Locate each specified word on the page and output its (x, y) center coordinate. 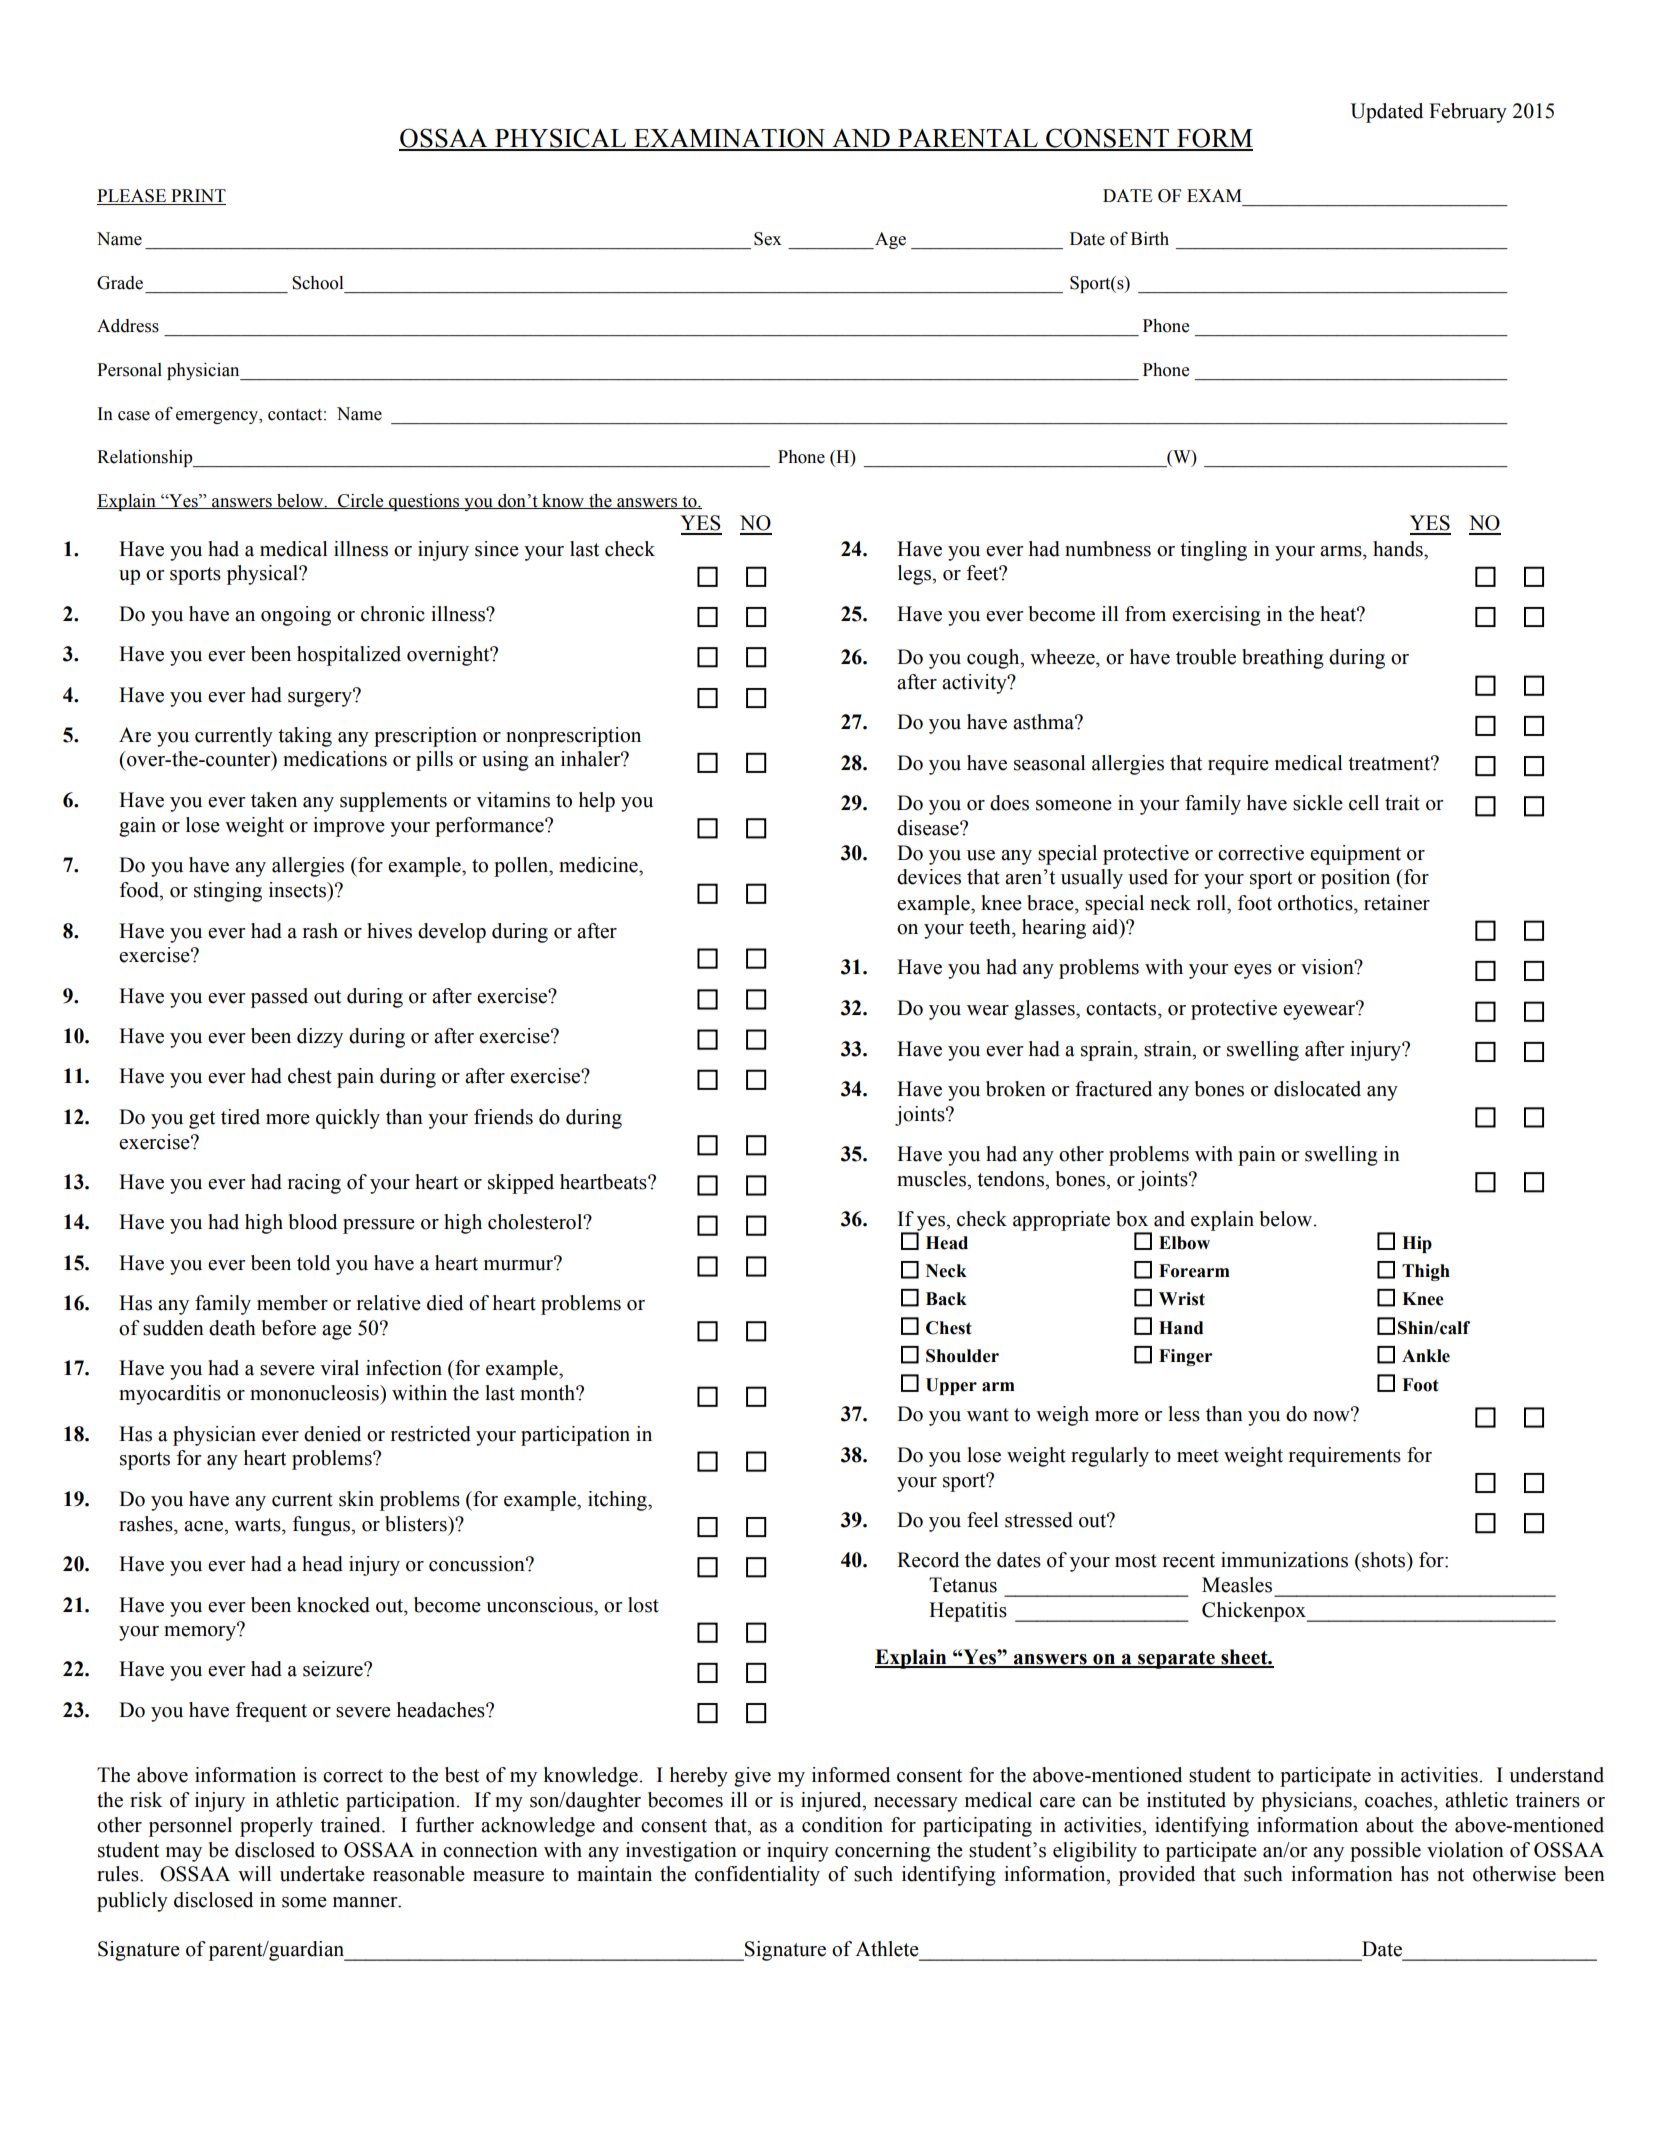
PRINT (197, 197)
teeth (991, 927)
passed (279, 998)
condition (842, 1825)
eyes (1253, 971)
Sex (768, 239)
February (1468, 113)
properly (276, 1827)
